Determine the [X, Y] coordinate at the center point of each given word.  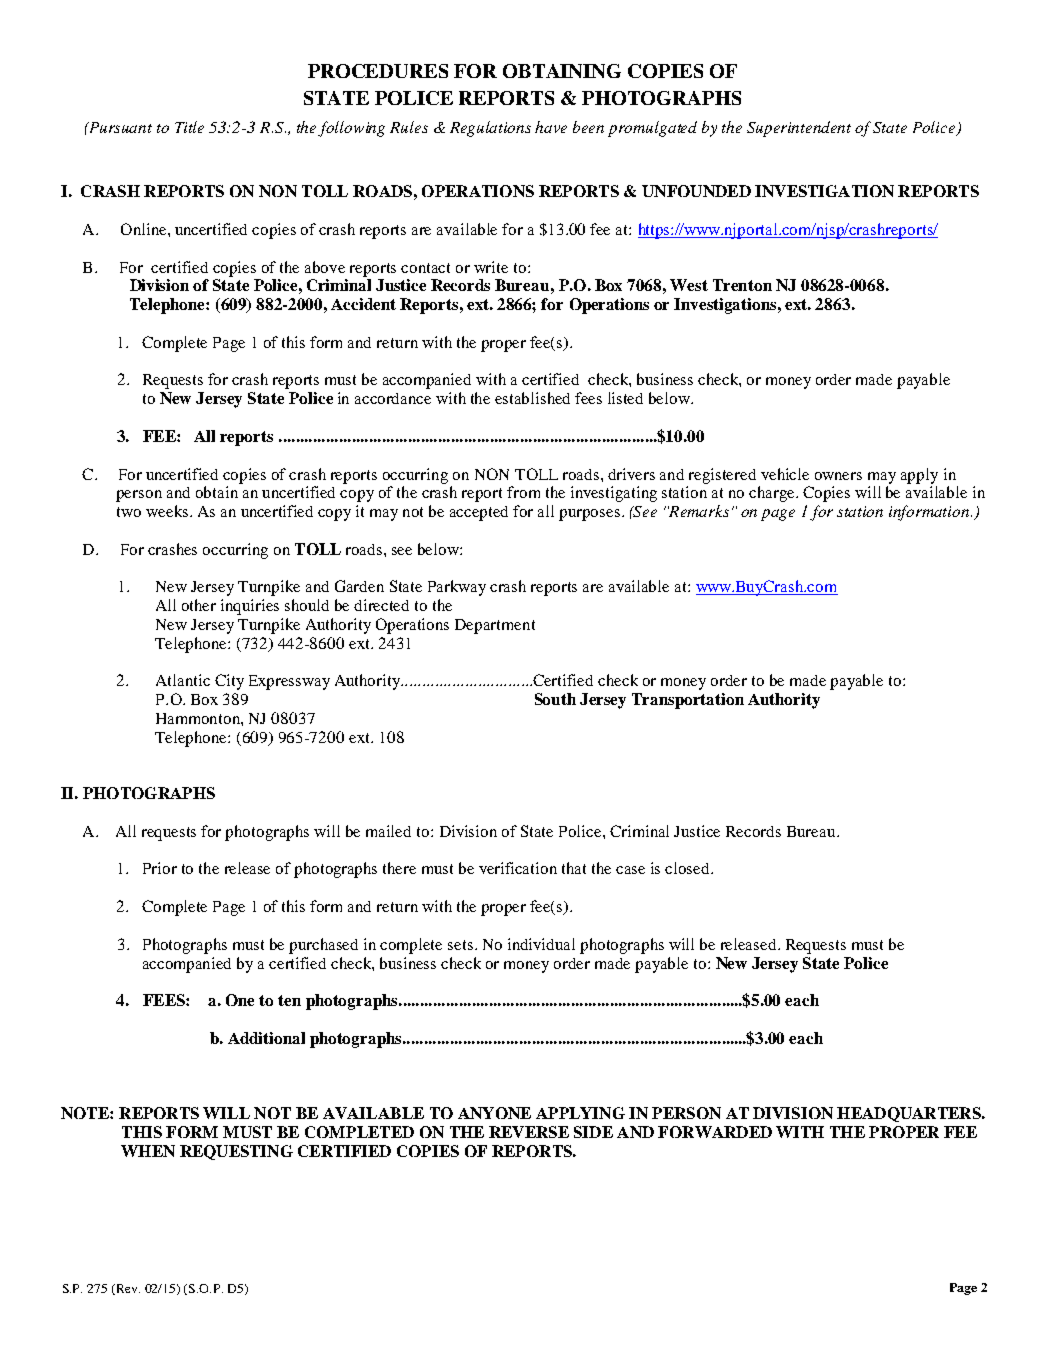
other [199, 605]
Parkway [457, 588]
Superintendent [799, 129]
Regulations [490, 129]
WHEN [148, 1151]
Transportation [688, 701]
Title [189, 127]
